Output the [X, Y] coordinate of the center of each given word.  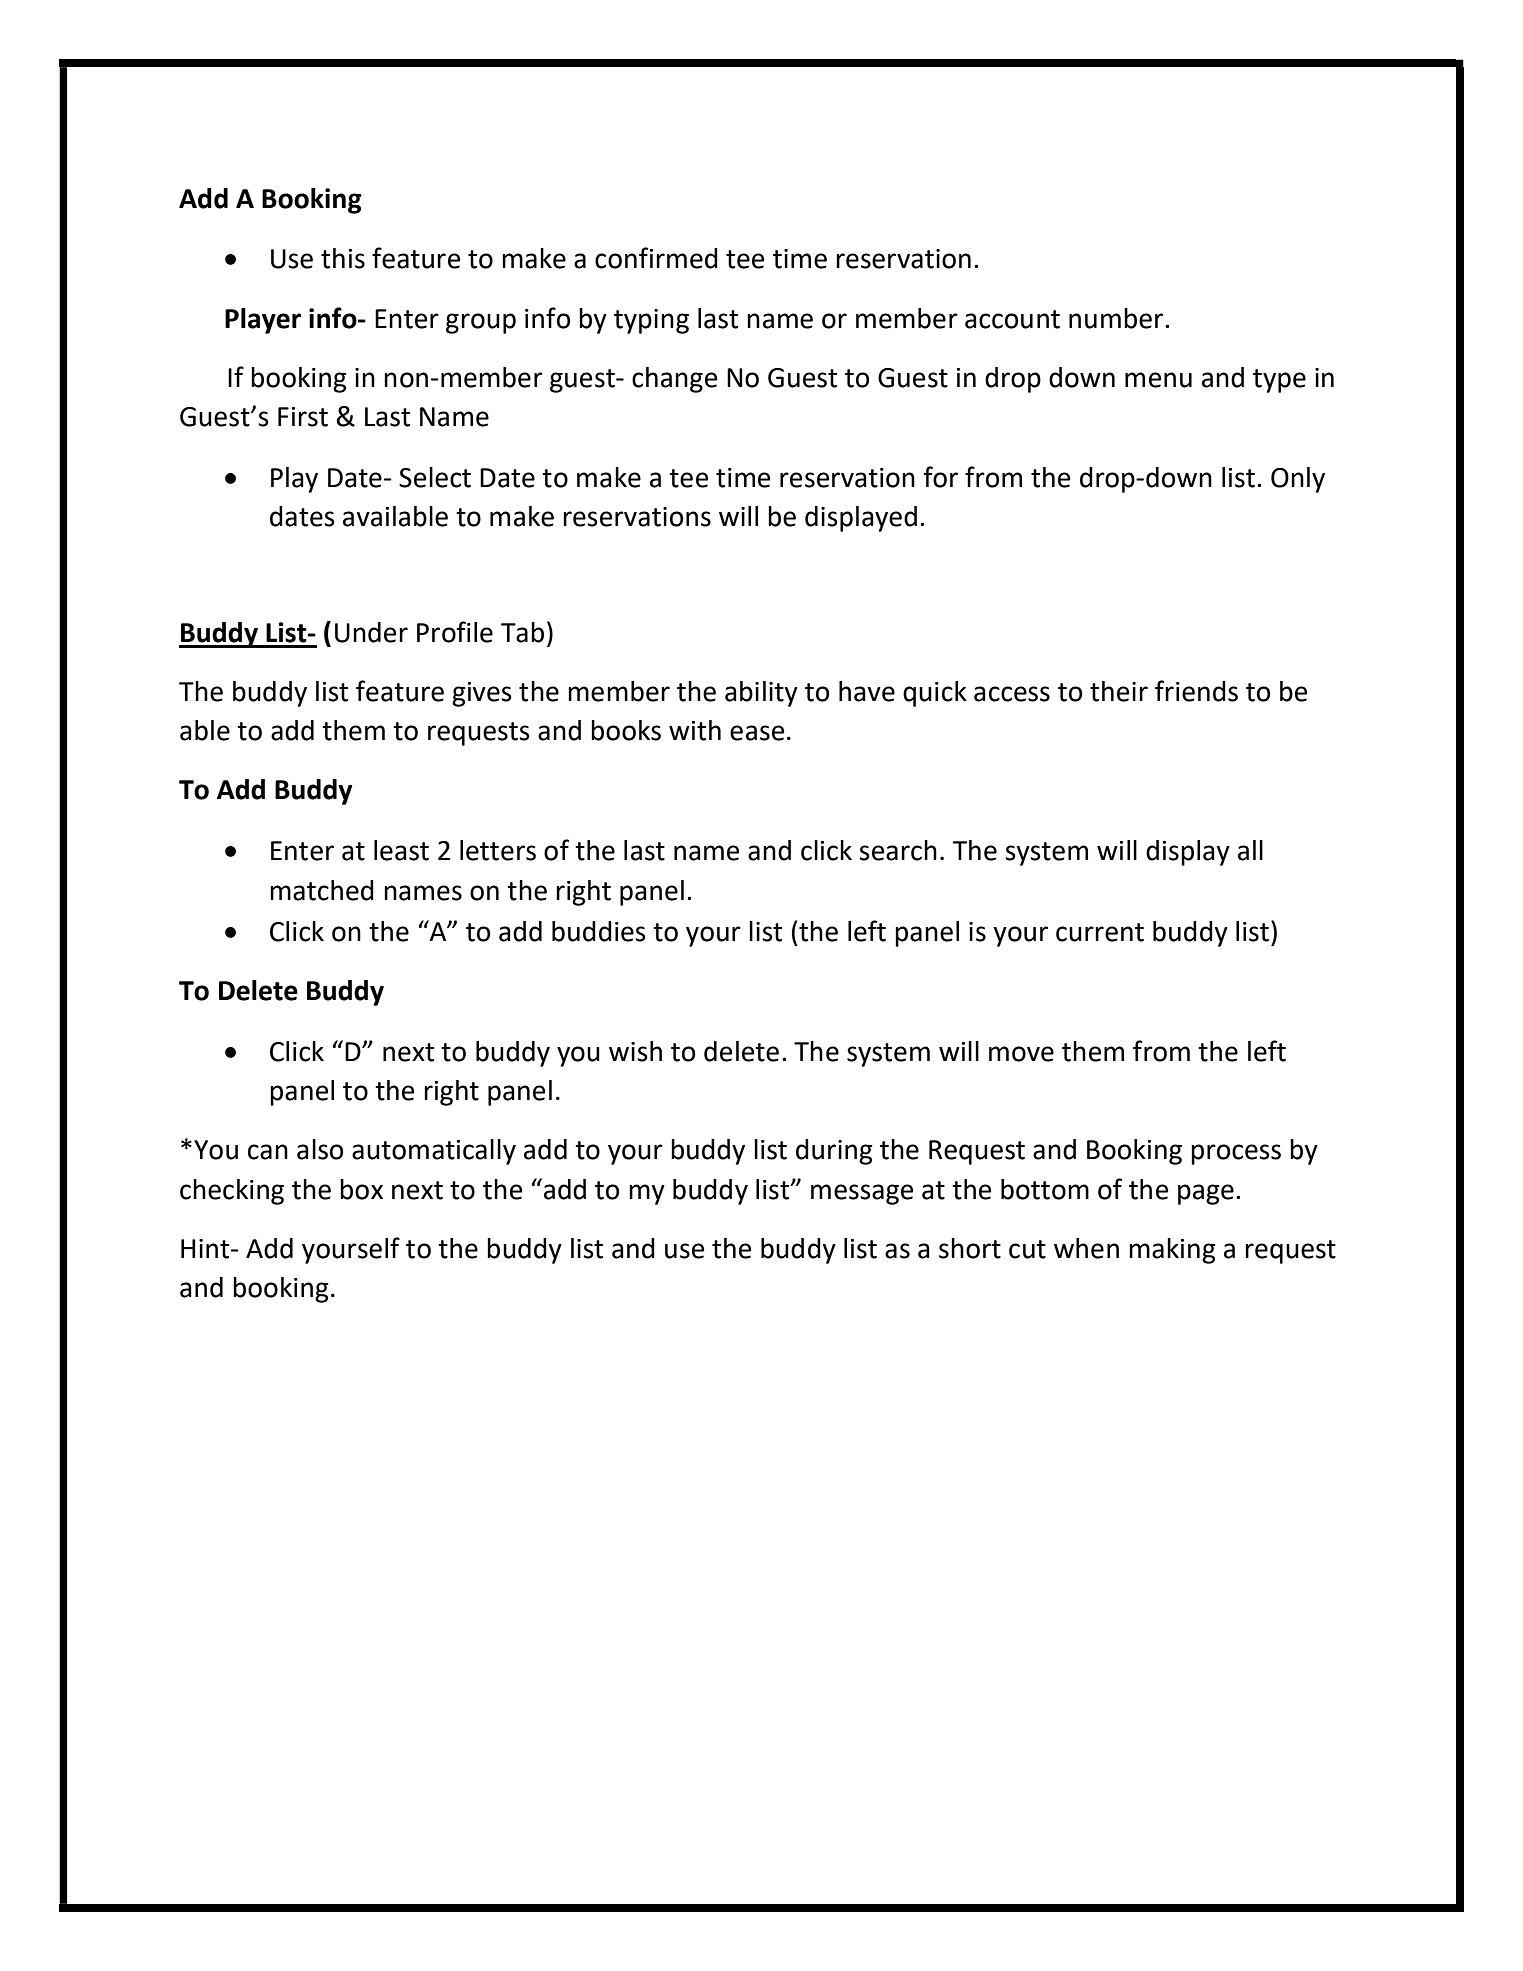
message [862, 1194]
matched [322, 890]
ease [757, 733]
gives [482, 694]
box [361, 1189]
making [1172, 1251]
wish [635, 1051]
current [1100, 932]
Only [1298, 480]
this [343, 258]
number [1117, 318]
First [303, 417]
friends [1196, 691]
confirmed [656, 258]
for [941, 477]
